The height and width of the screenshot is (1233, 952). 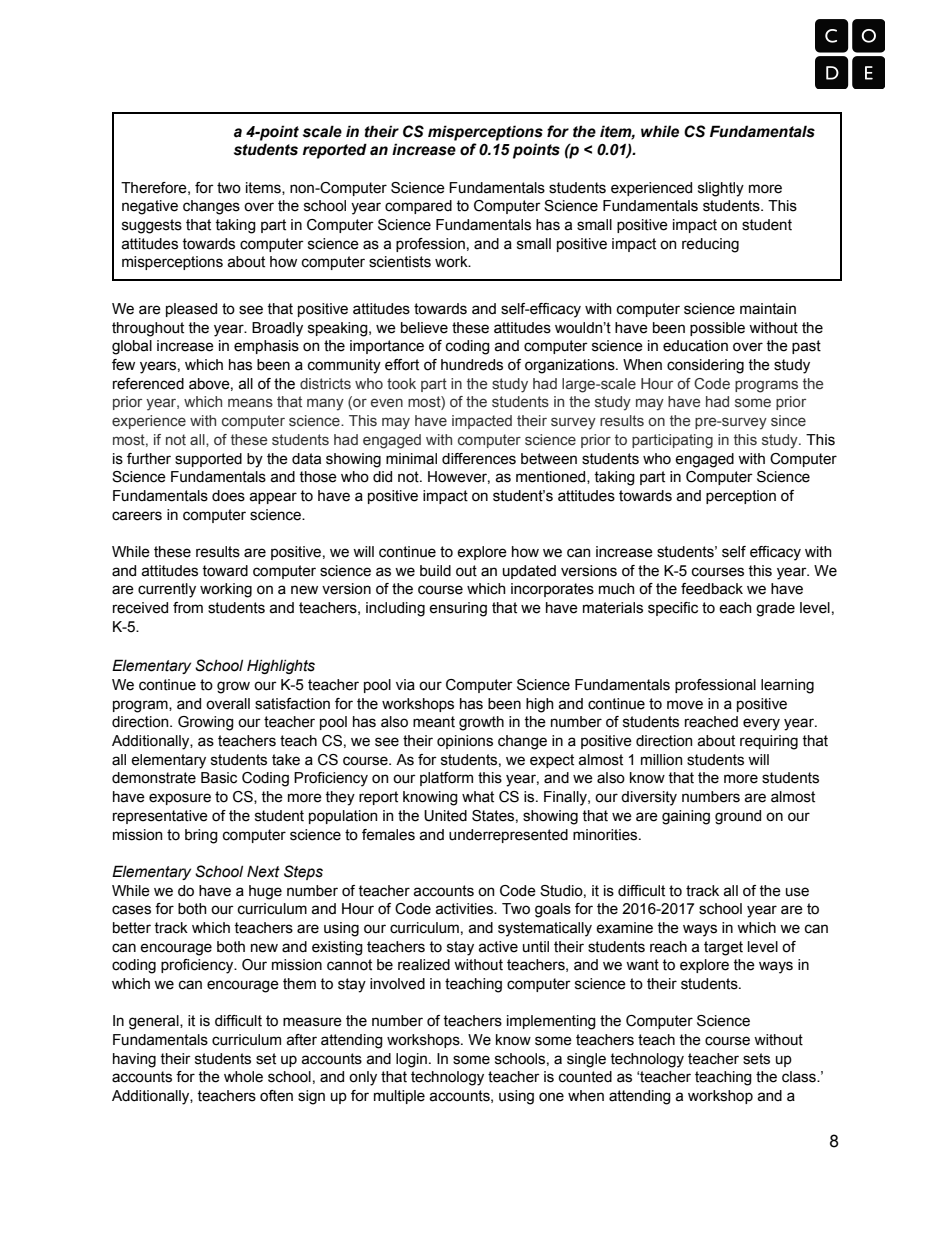 I want to click on Basic, so click(x=219, y=778).
